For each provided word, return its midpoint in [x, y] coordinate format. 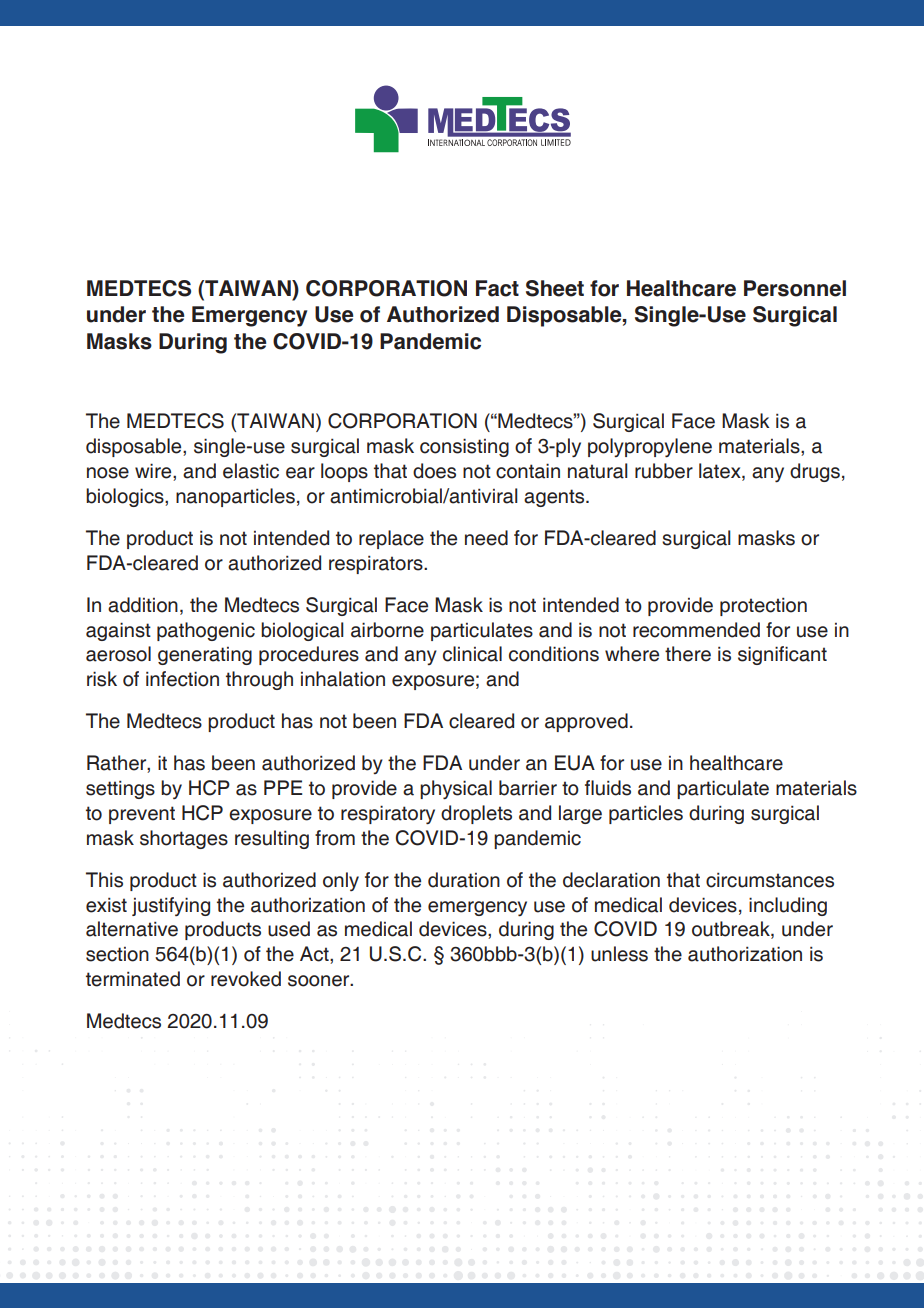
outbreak [732, 930]
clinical [472, 654]
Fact [497, 288]
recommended [696, 630]
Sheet [555, 288]
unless [619, 954]
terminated [133, 979]
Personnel [795, 288]
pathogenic [206, 631]
